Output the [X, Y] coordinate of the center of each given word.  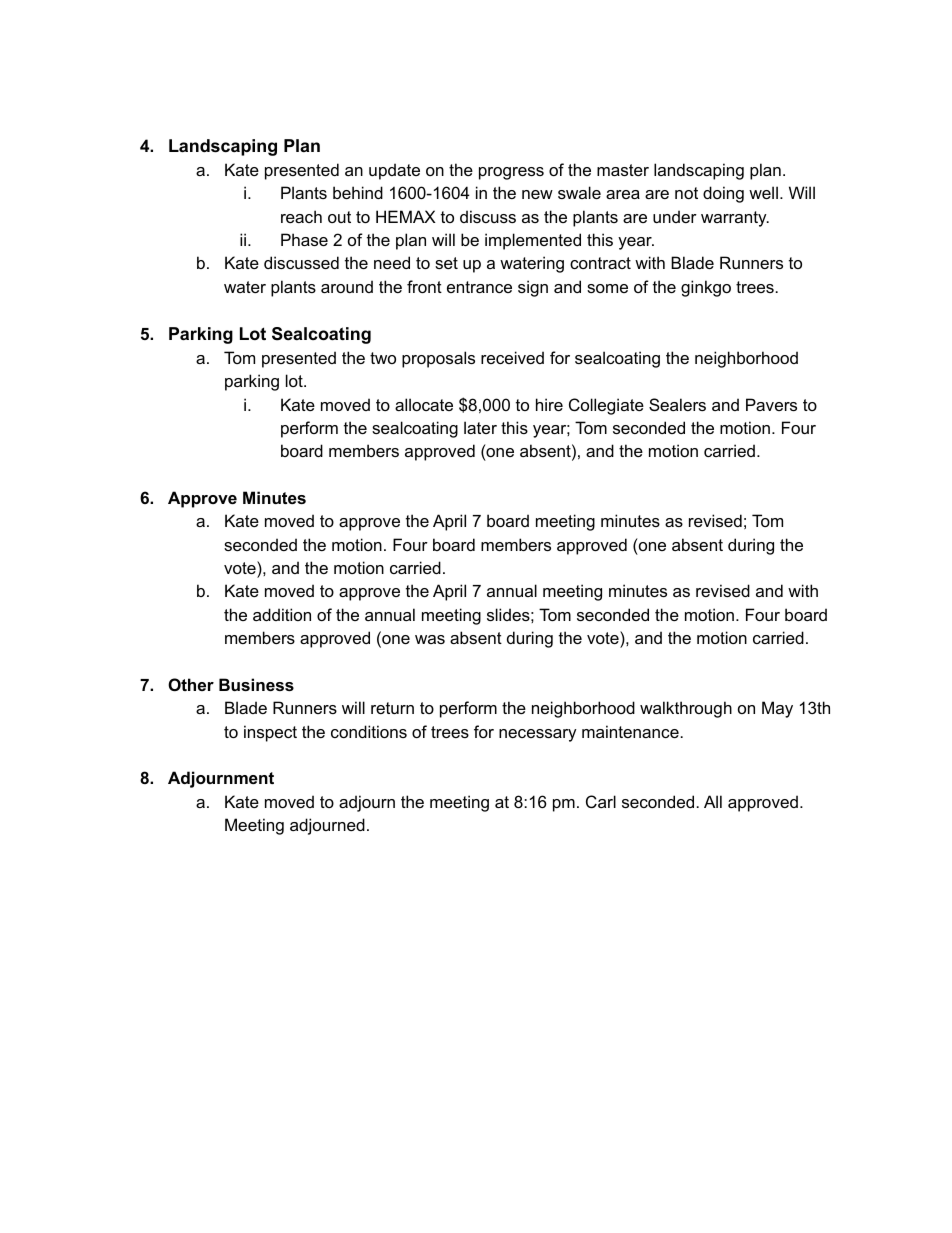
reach [301, 216]
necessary [538, 735]
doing [723, 194]
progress [511, 173]
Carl [601, 801]
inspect [270, 733]
